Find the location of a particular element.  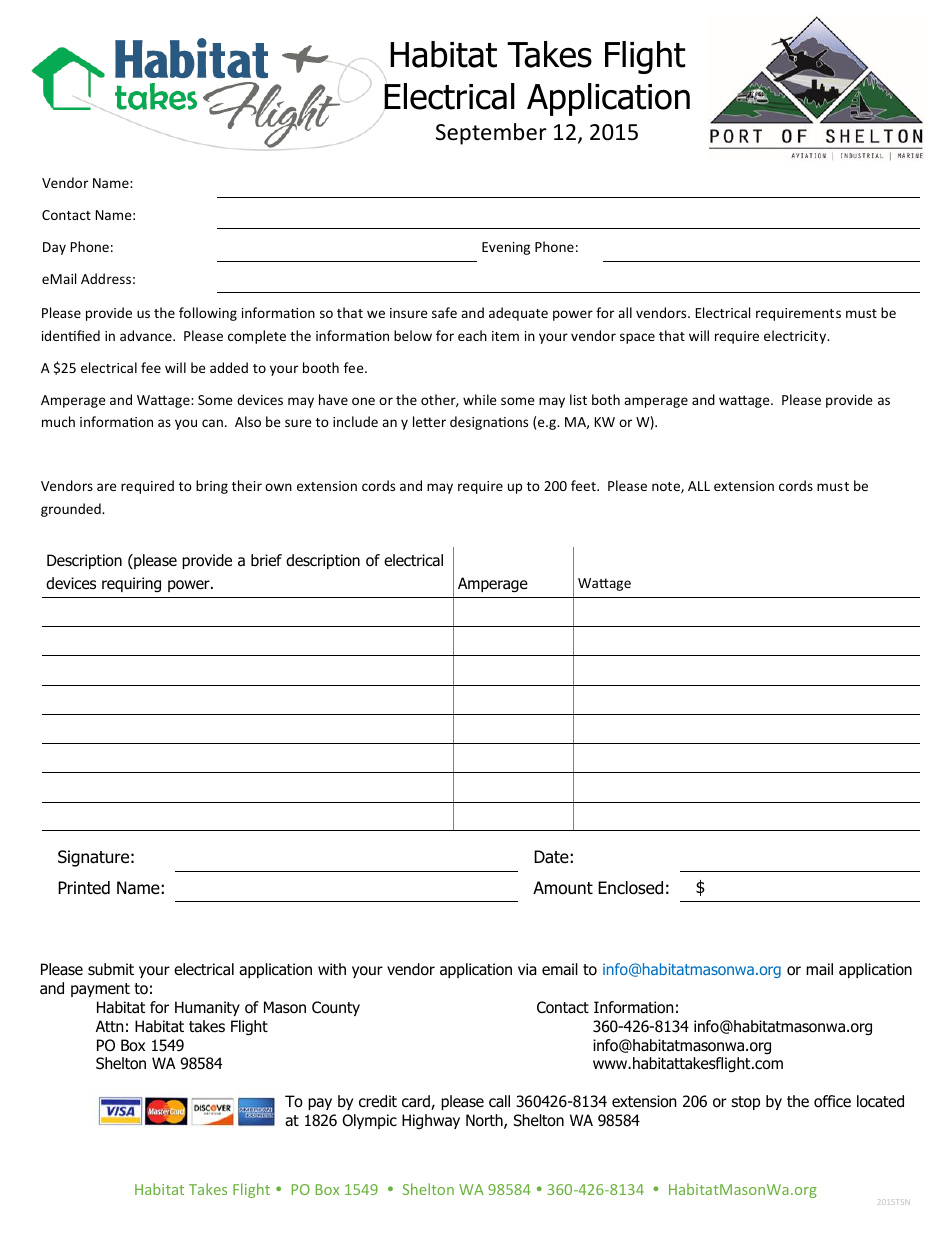

Attn is located at coordinates (110, 1026).
